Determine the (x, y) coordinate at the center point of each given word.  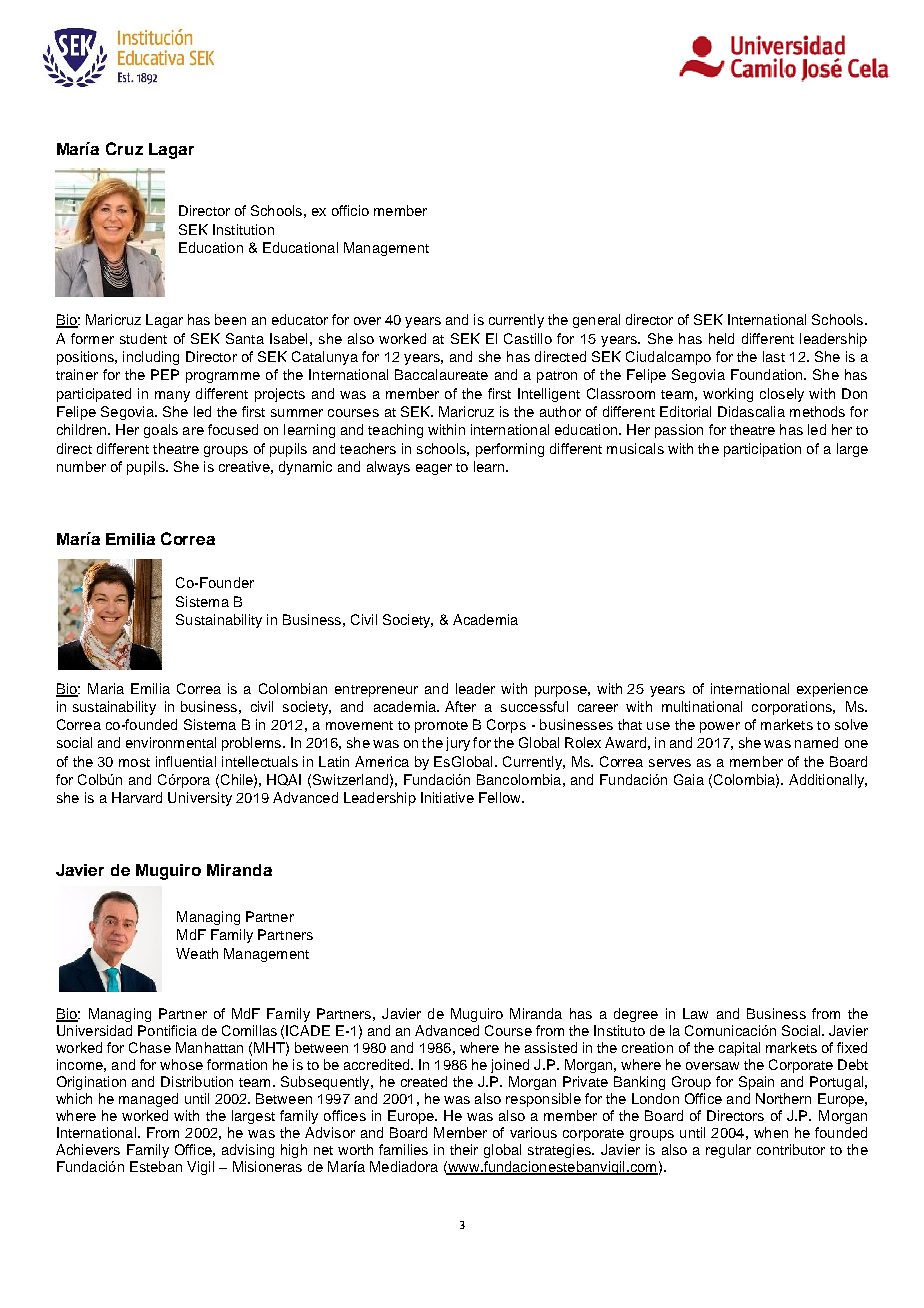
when (771, 1132)
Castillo (528, 338)
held (721, 338)
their (464, 1149)
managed (148, 1100)
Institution (243, 229)
